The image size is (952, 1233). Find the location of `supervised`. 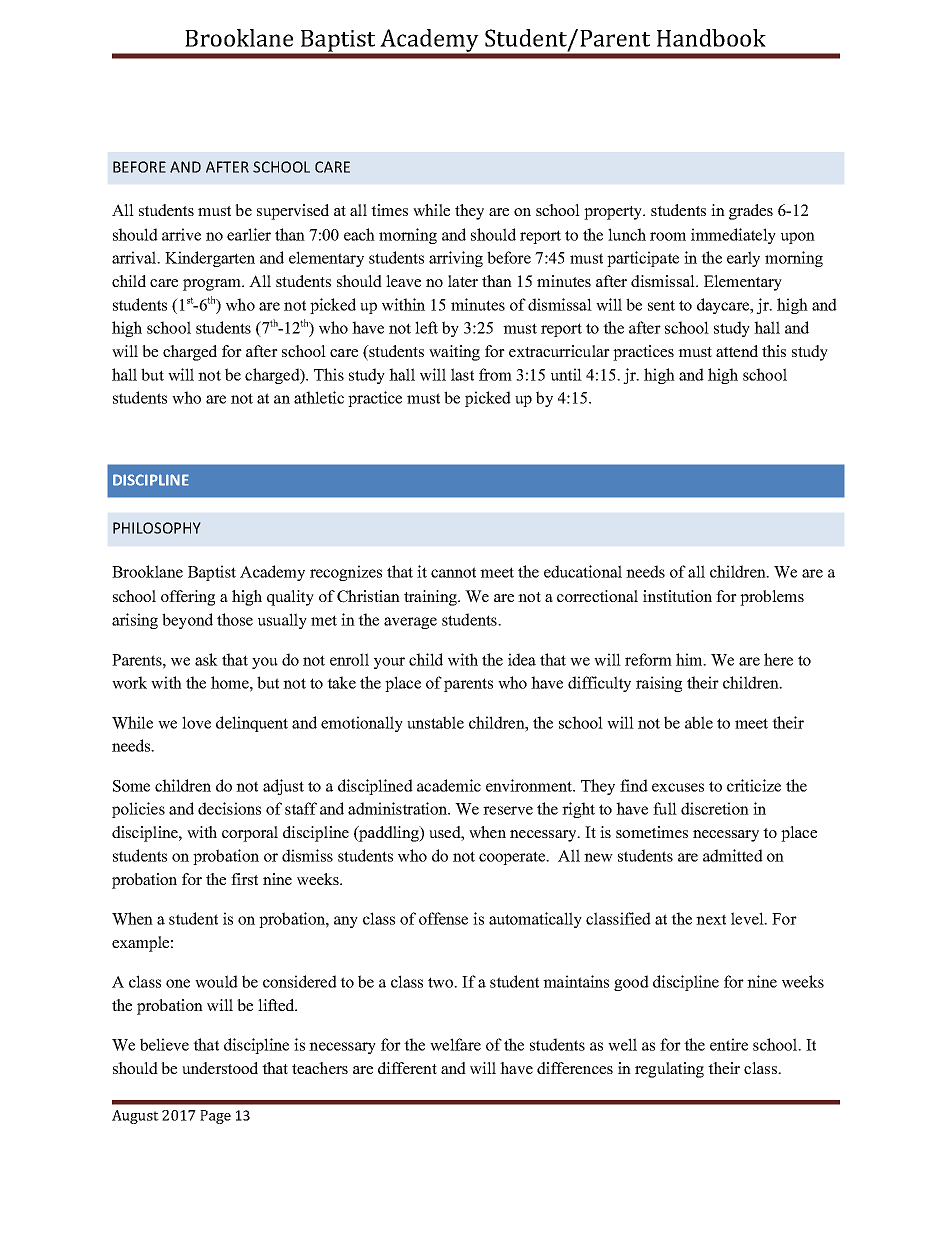

supervised is located at coordinates (293, 212).
